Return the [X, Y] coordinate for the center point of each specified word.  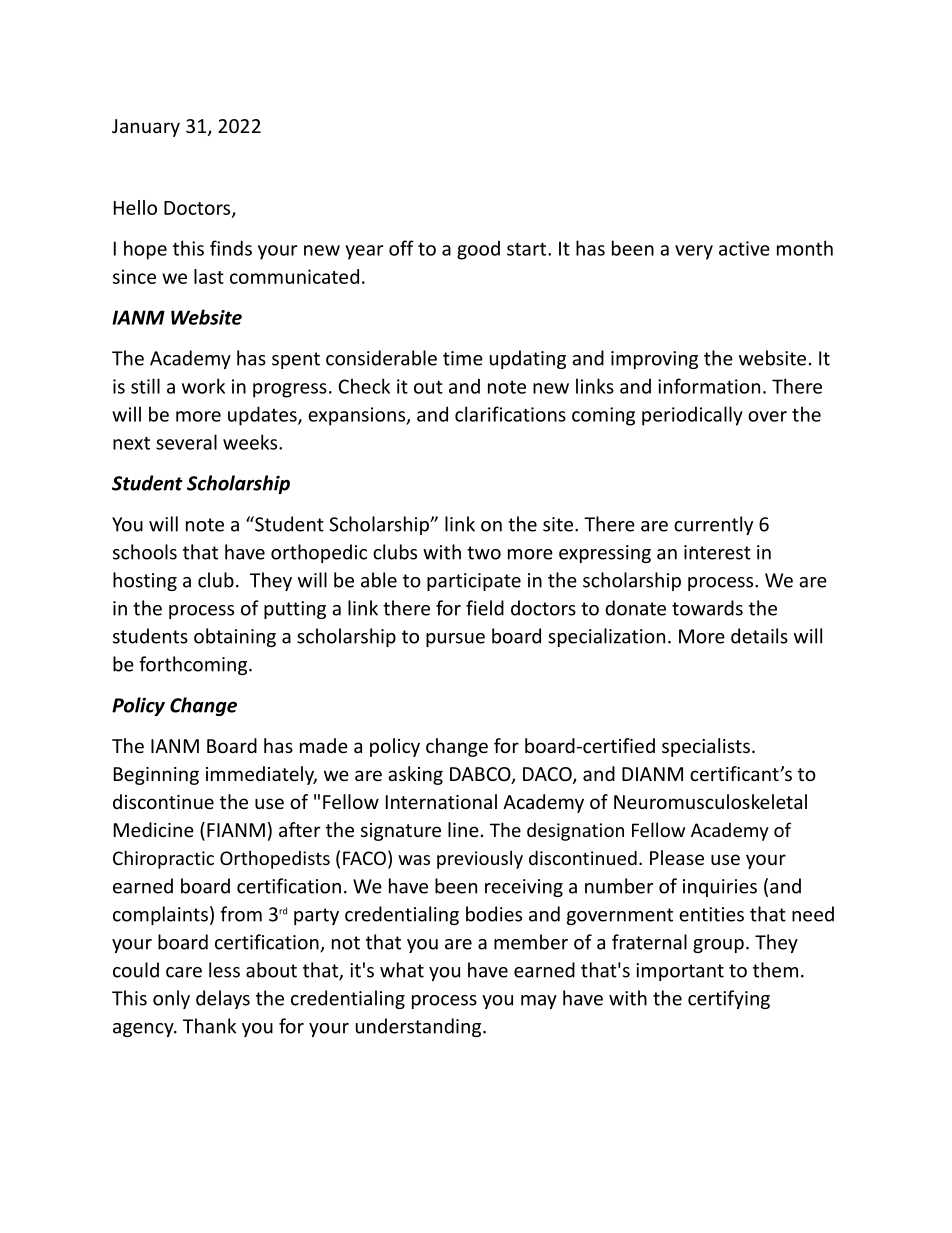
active [744, 248]
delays [223, 999]
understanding [420, 1027]
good [478, 250]
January [146, 128]
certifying [729, 999]
